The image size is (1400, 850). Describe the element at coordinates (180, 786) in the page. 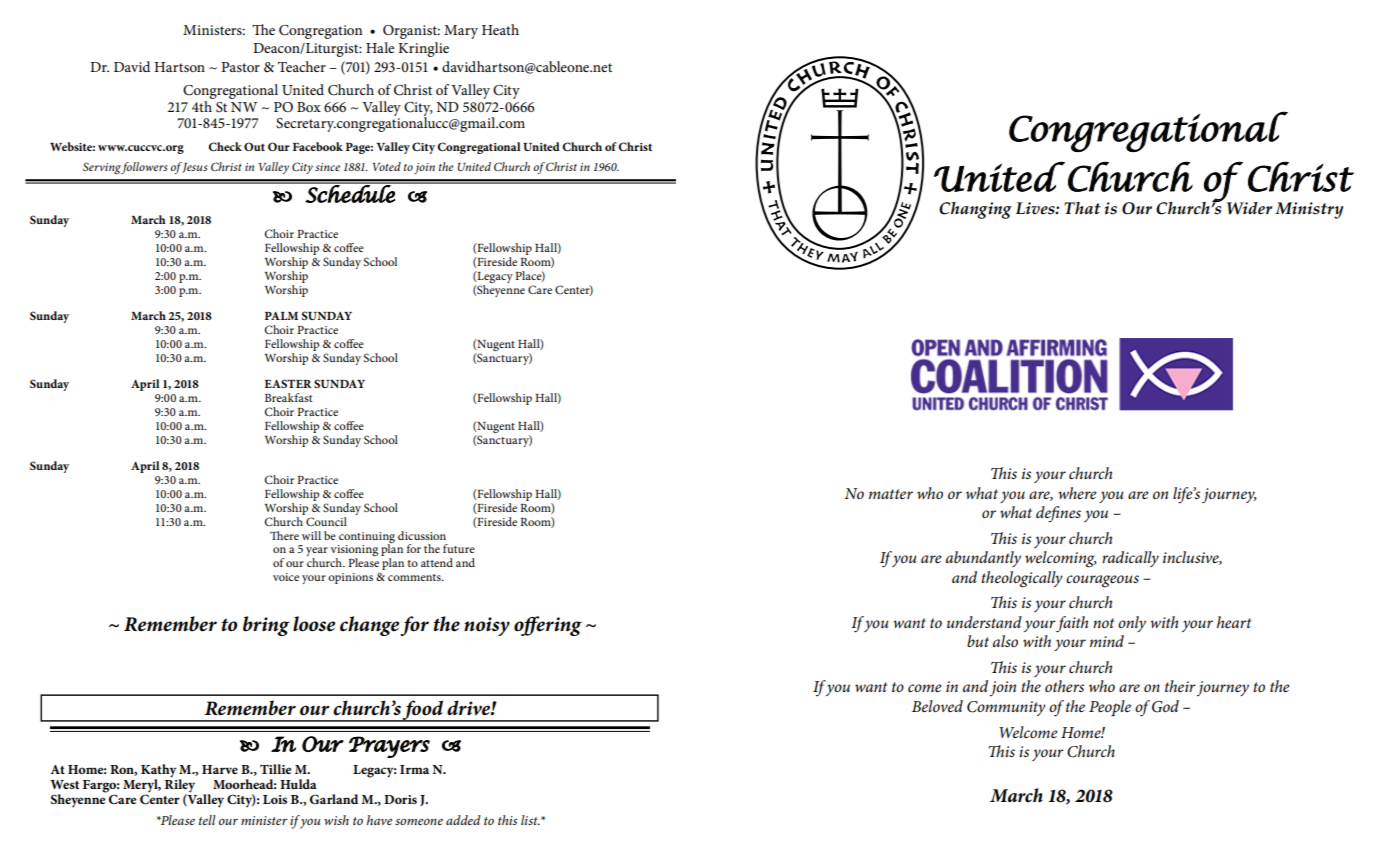

I see `Riley` at that location.
